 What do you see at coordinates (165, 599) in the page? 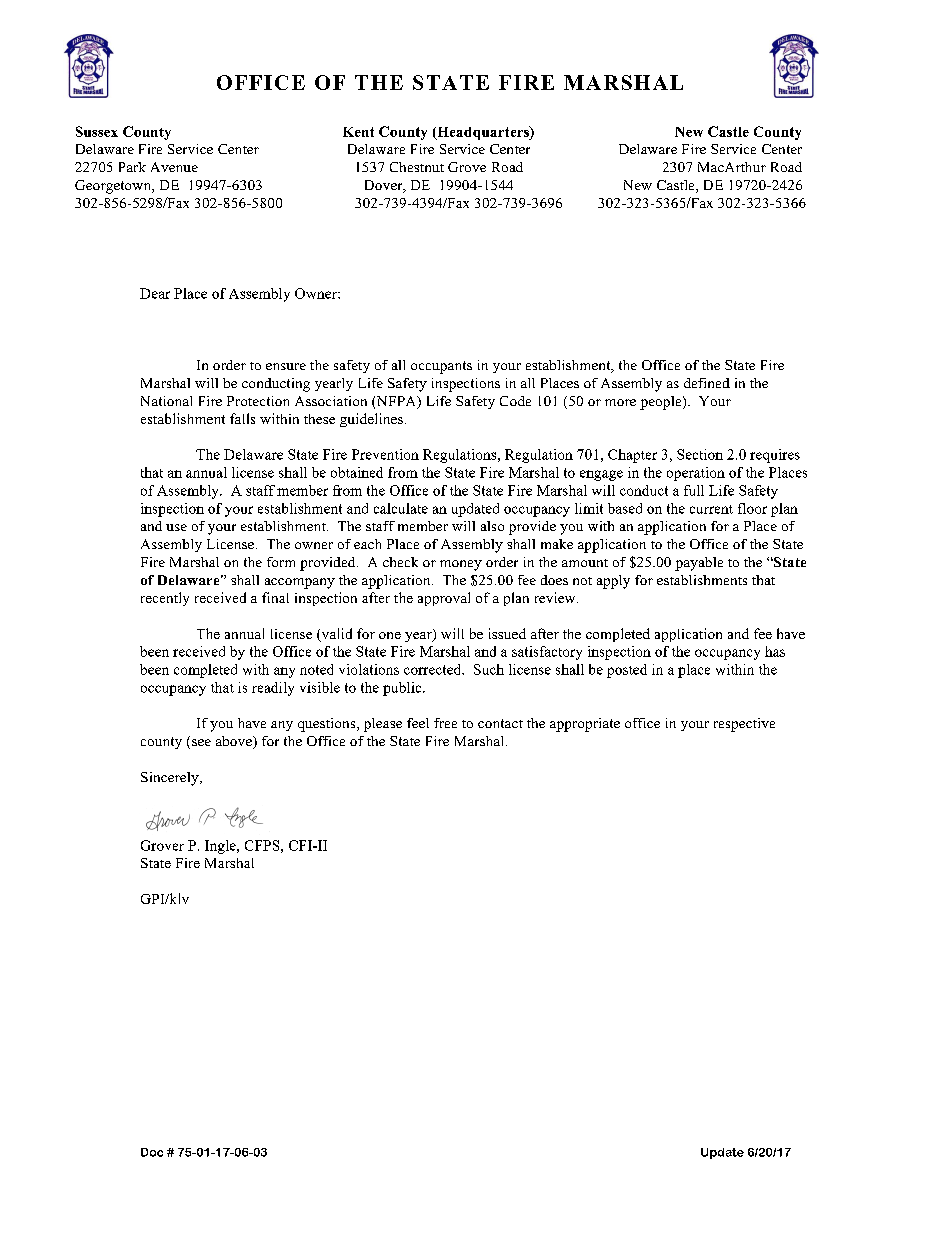
I see `recently` at bounding box center [165, 599].
